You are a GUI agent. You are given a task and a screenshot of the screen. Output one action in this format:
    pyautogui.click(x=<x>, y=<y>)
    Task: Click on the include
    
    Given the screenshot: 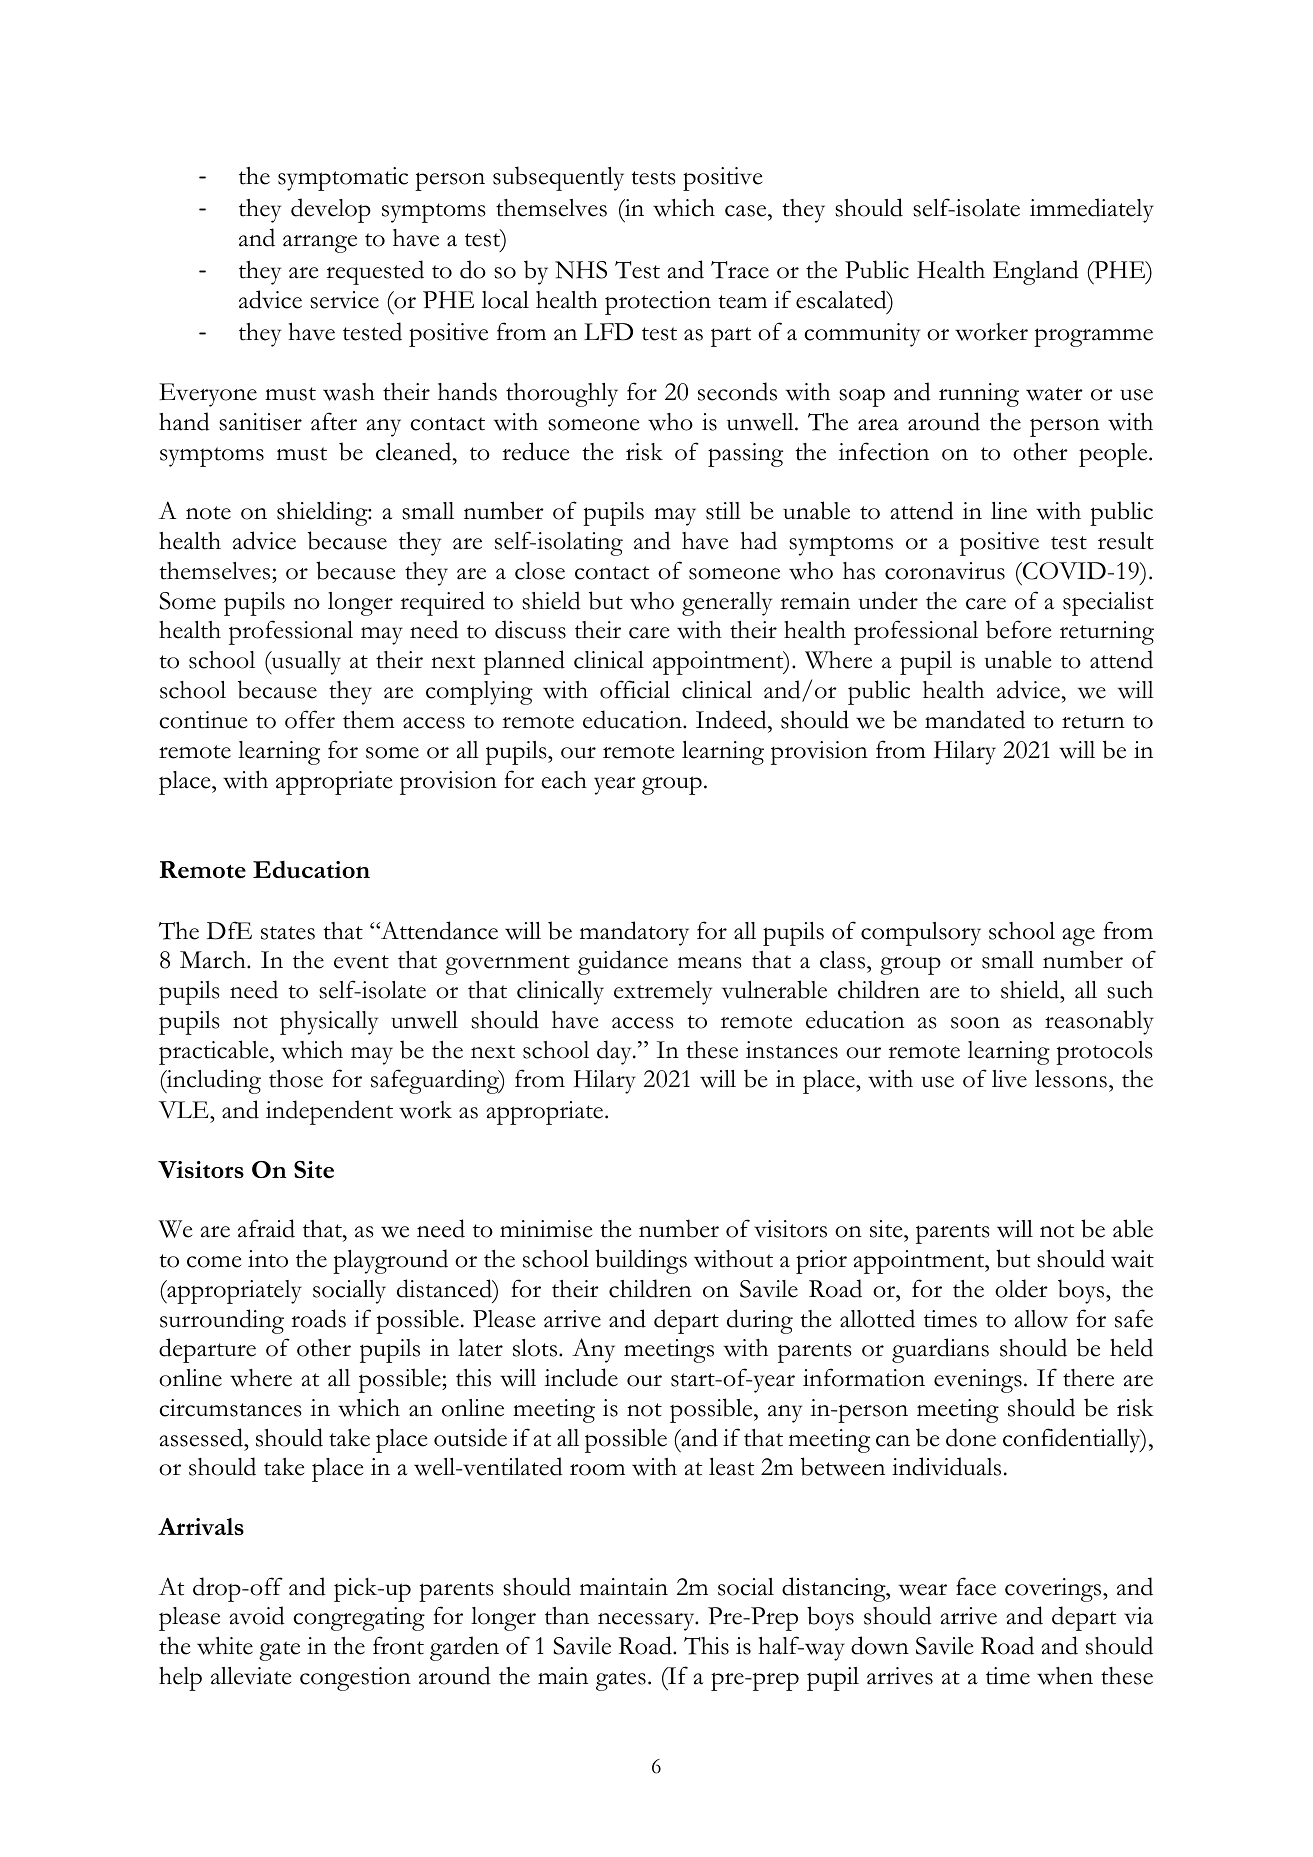 What is the action you would take?
    pyautogui.click(x=581, y=1377)
